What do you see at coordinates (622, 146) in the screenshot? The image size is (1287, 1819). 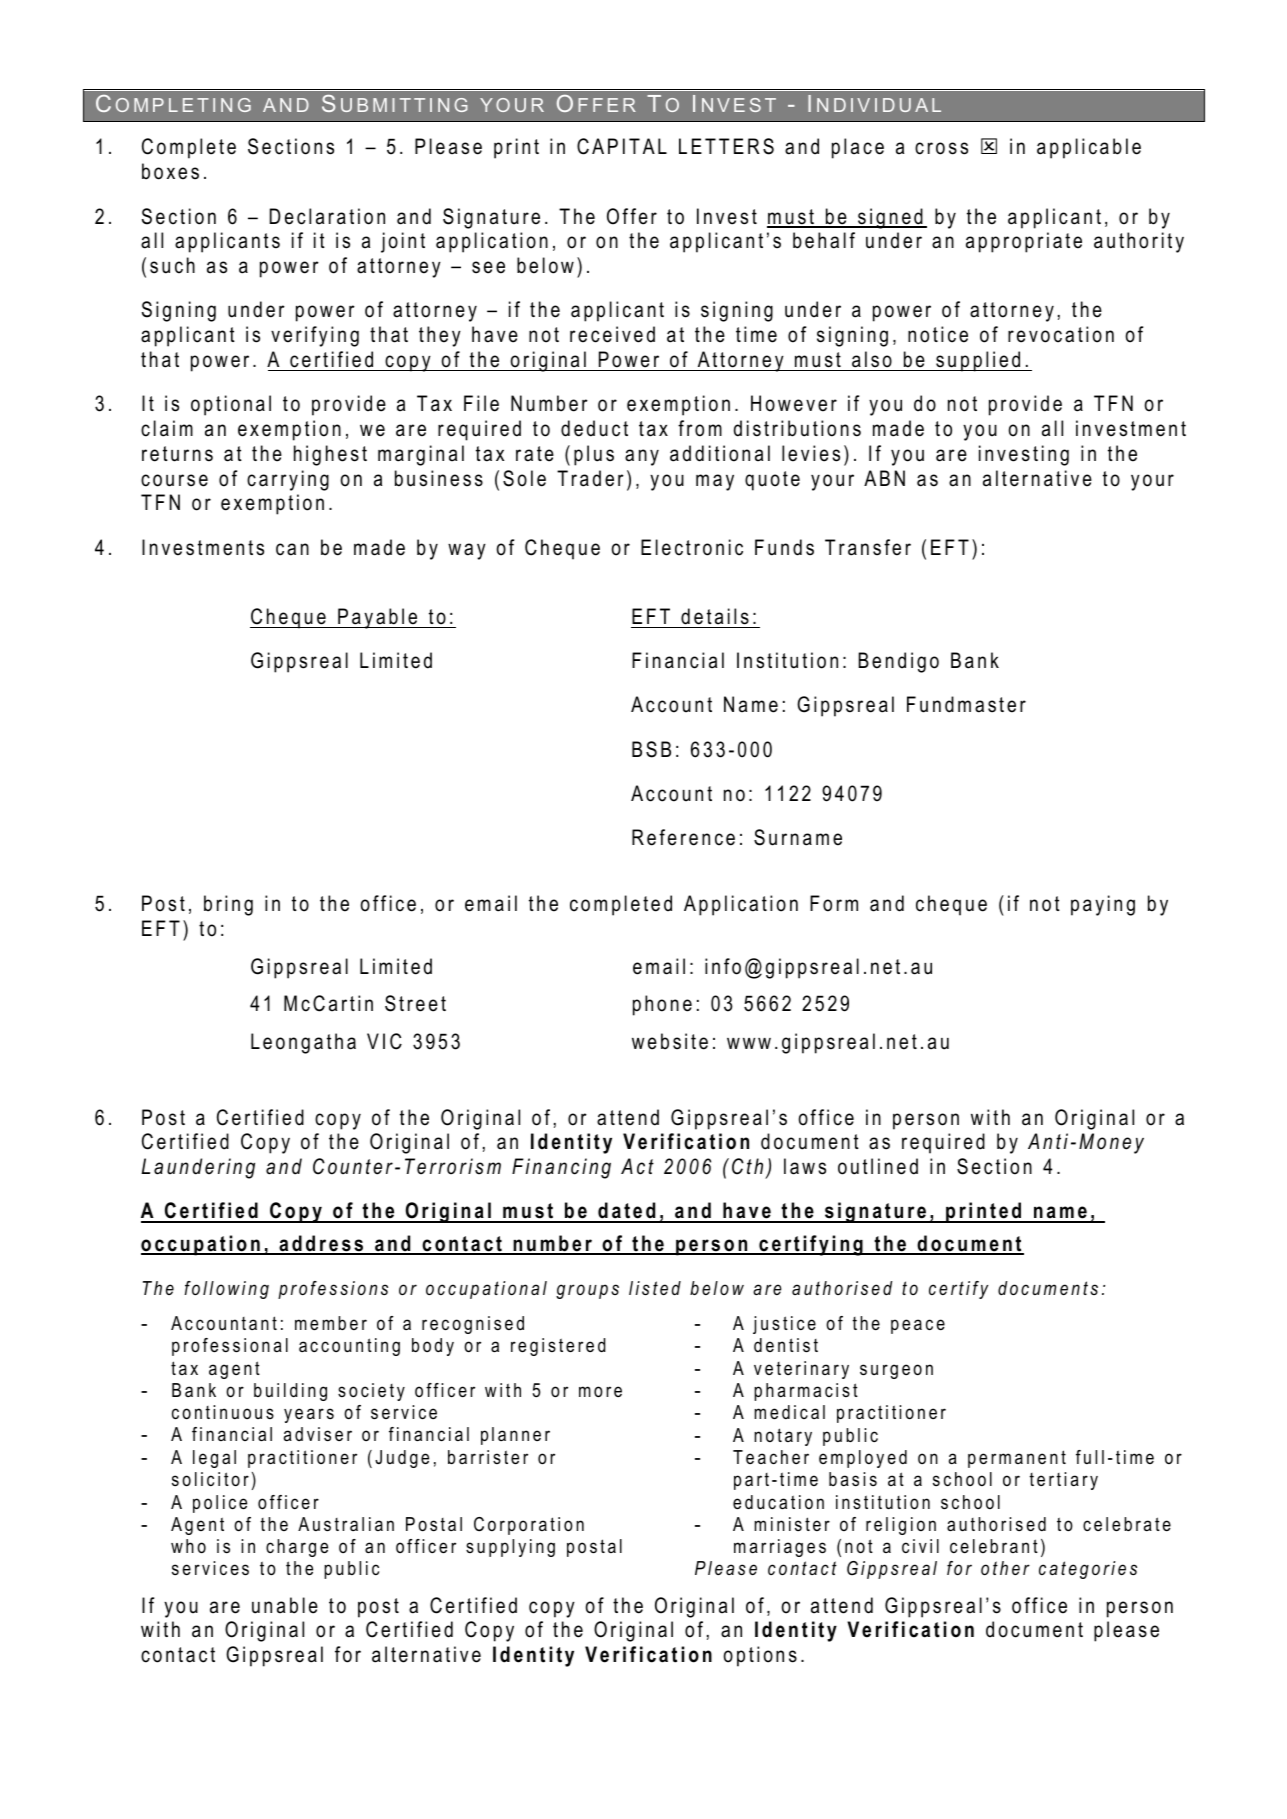 I see `CAPITAL` at bounding box center [622, 146].
